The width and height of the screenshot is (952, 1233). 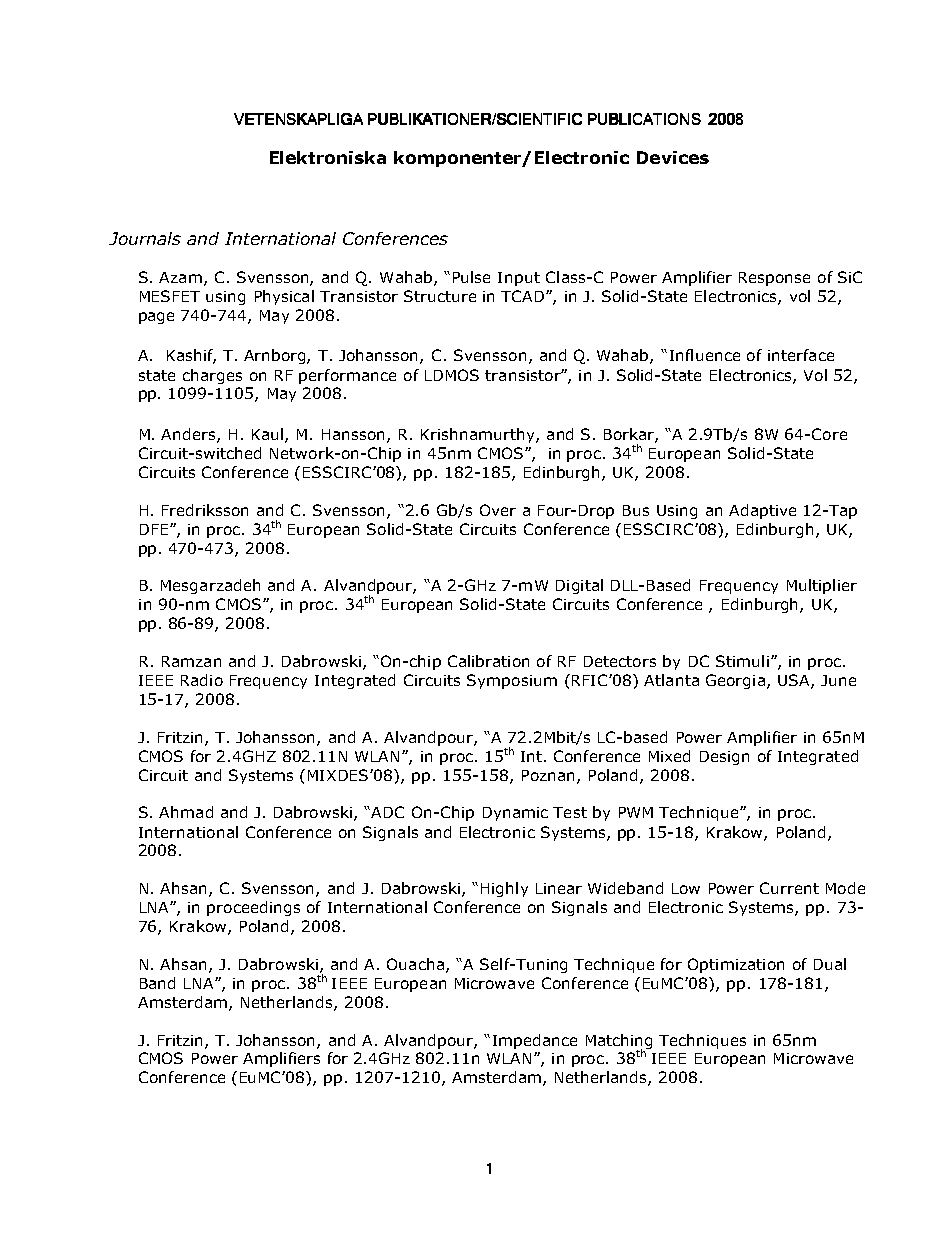 What do you see at coordinates (498, 510) in the screenshot?
I see `Over` at bounding box center [498, 510].
